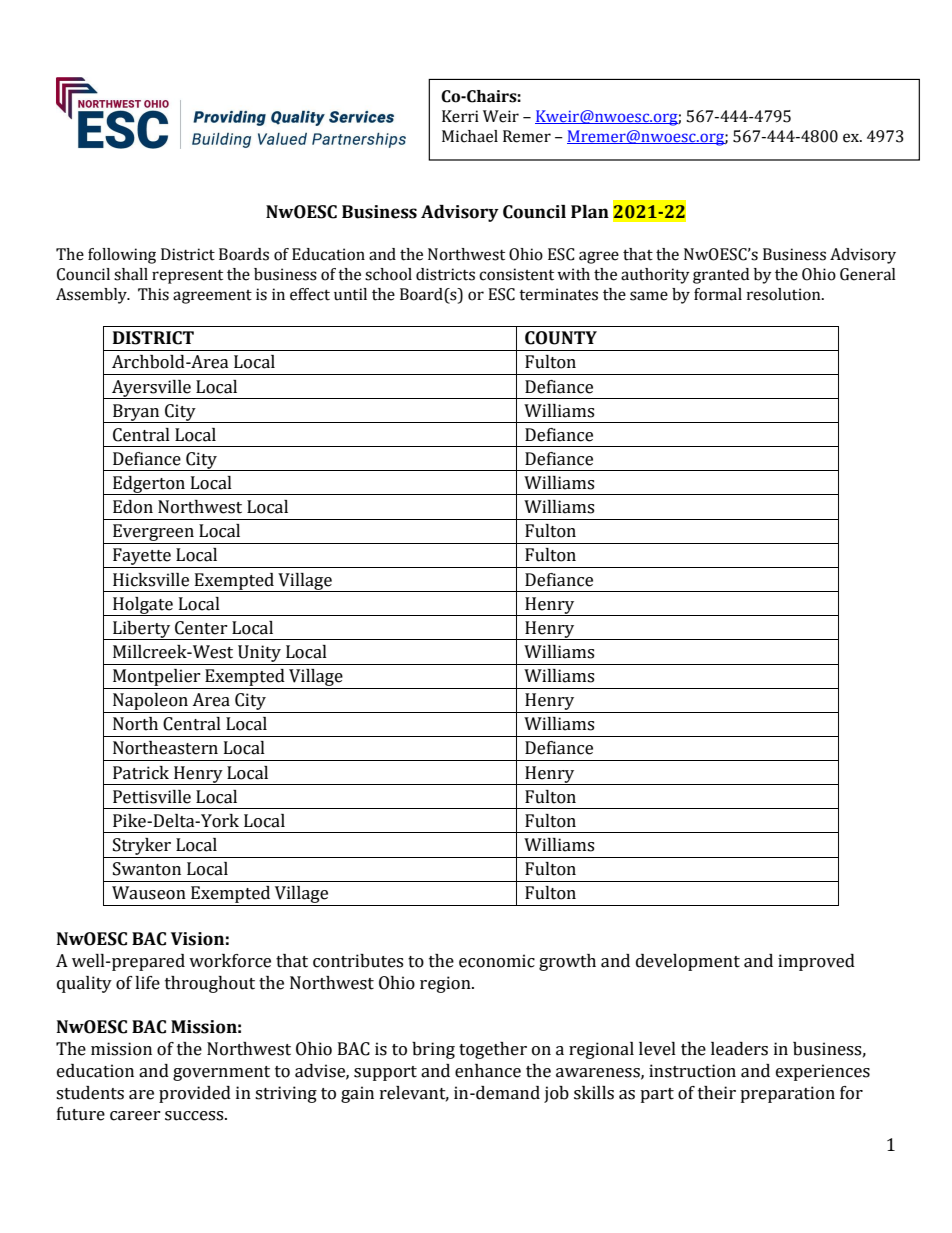 The image size is (952, 1233). Describe the element at coordinates (122, 256) in the screenshot. I see `following` at that location.
